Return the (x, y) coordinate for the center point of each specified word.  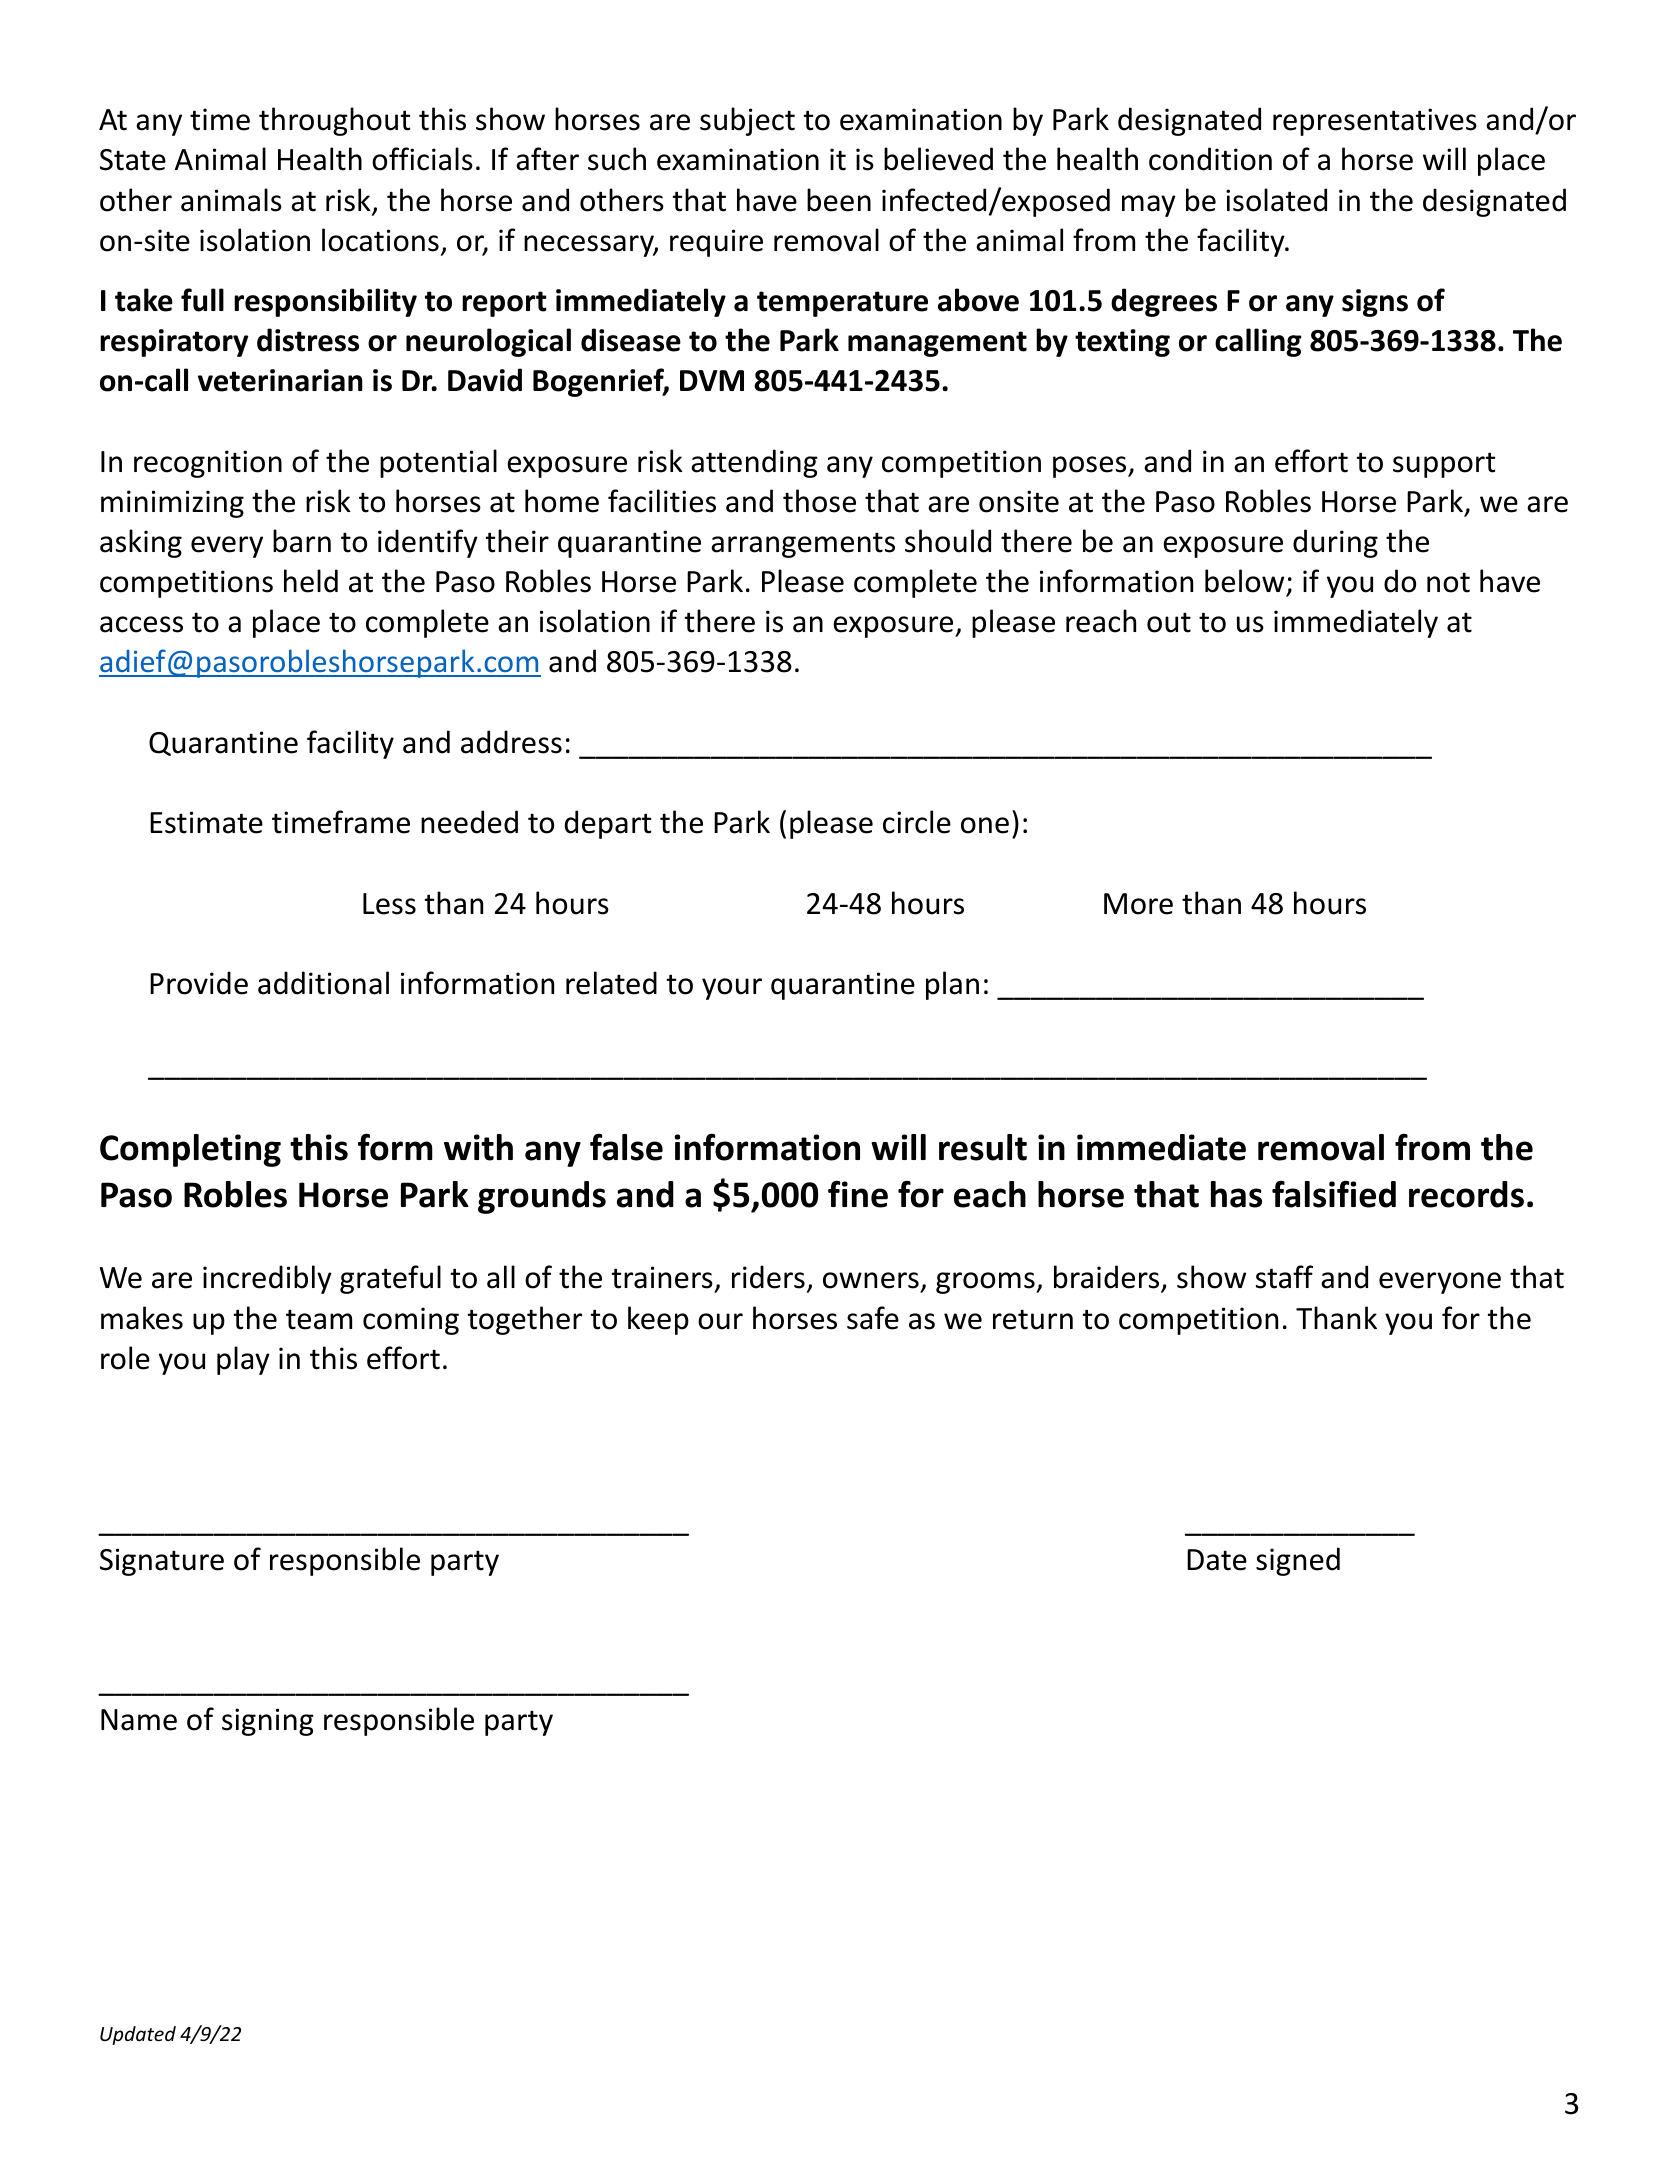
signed (1298, 1561)
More (1138, 904)
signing (268, 1722)
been (839, 200)
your (732, 989)
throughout (335, 121)
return (1033, 1319)
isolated (1276, 200)
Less (389, 904)
